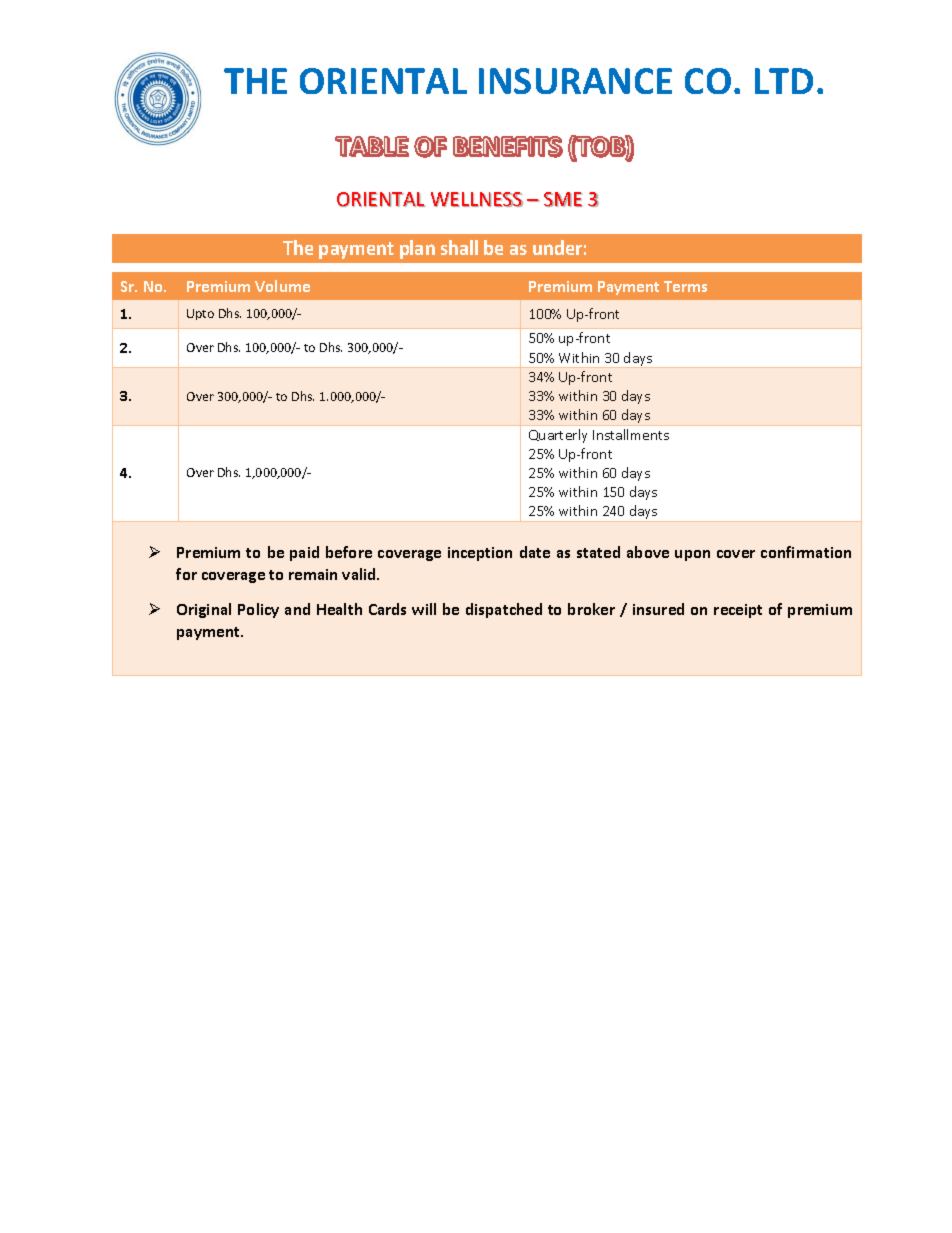 The width and height of the screenshot is (952, 1233). What do you see at coordinates (692, 555) in the screenshot?
I see `upon` at bounding box center [692, 555].
